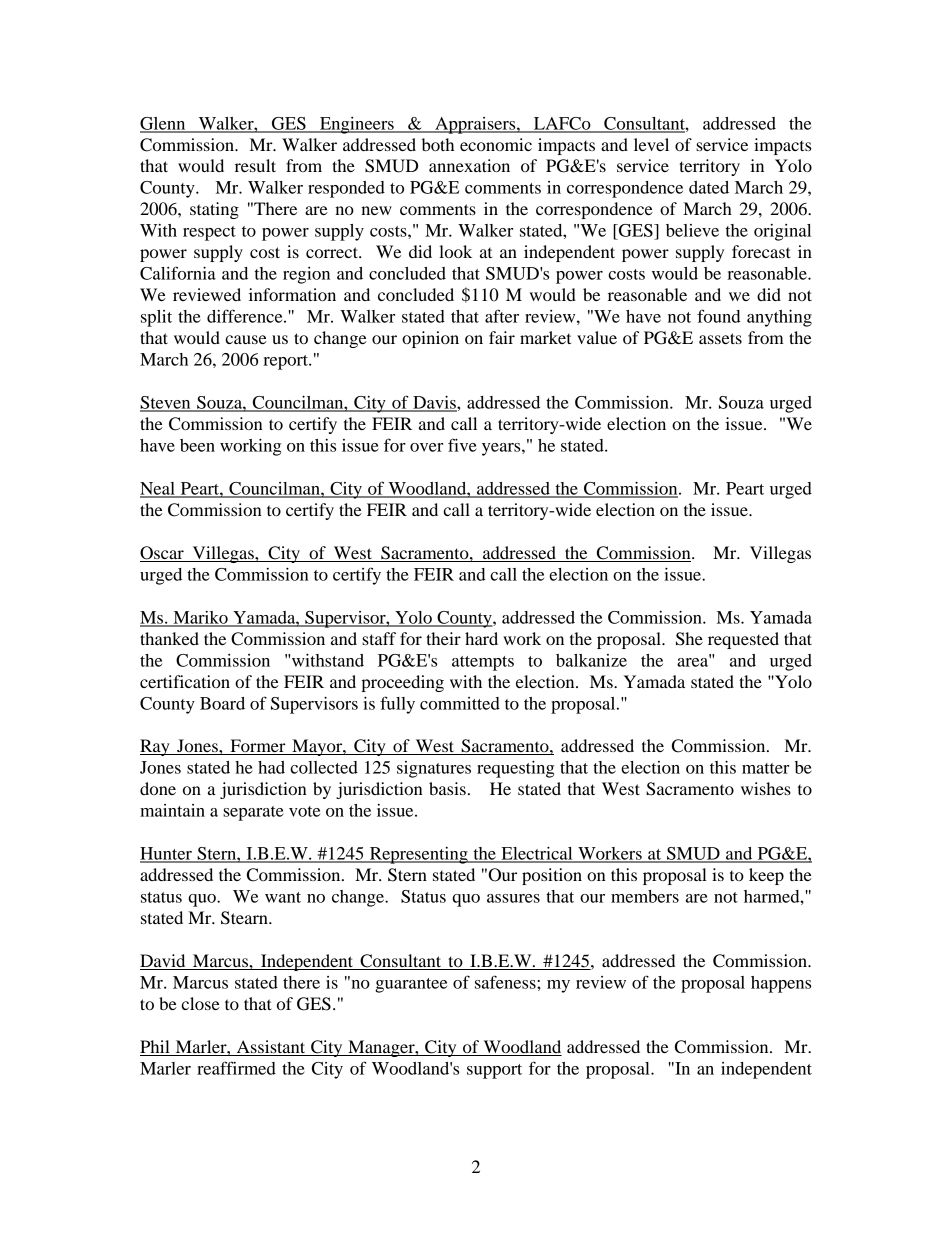 Image resolution: width=952 pixels, height=1233 pixels. Describe the element at coordinates (469, 165) in the screenshot. I see `annexation` at that location.
